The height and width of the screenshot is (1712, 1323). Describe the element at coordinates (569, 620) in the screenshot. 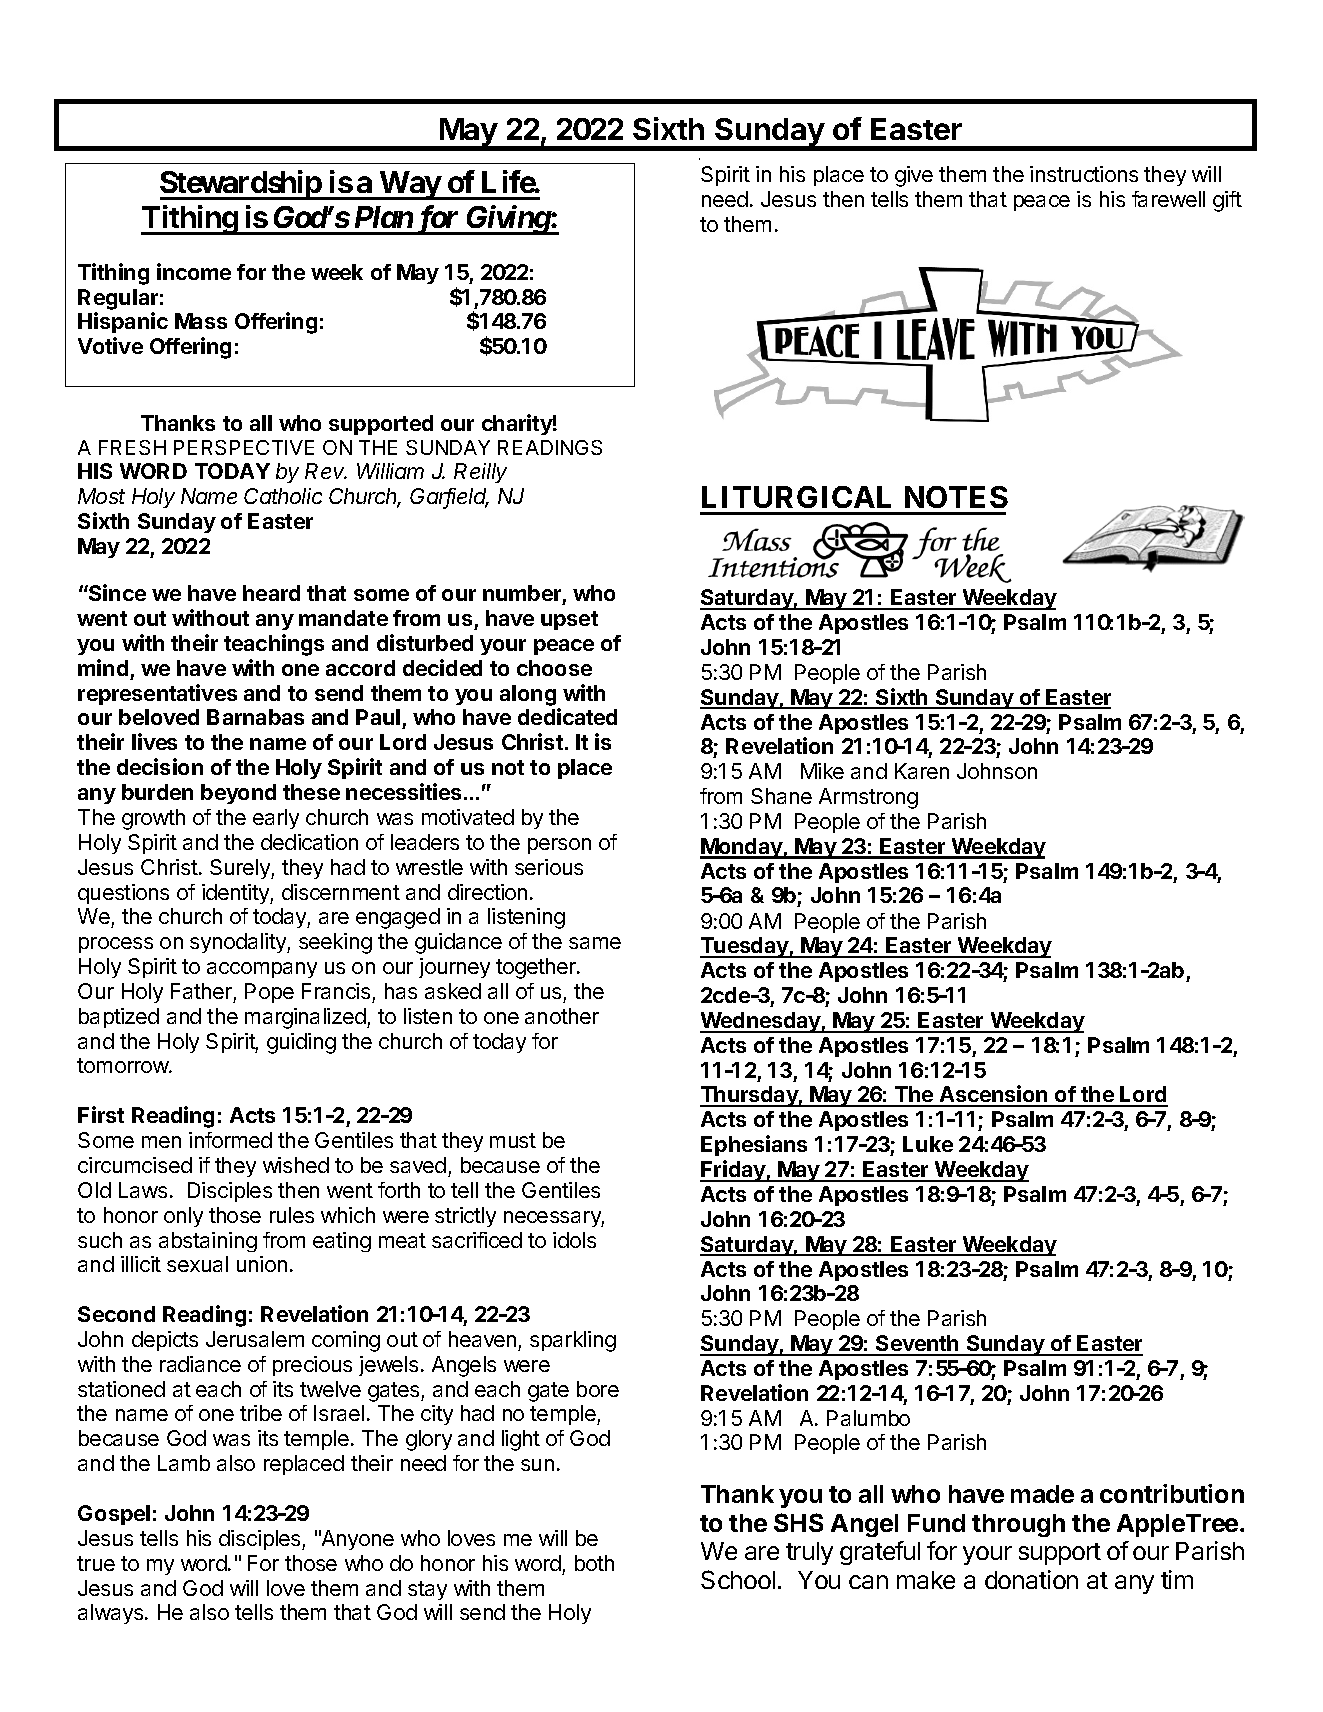

I see `upset` at that location.
